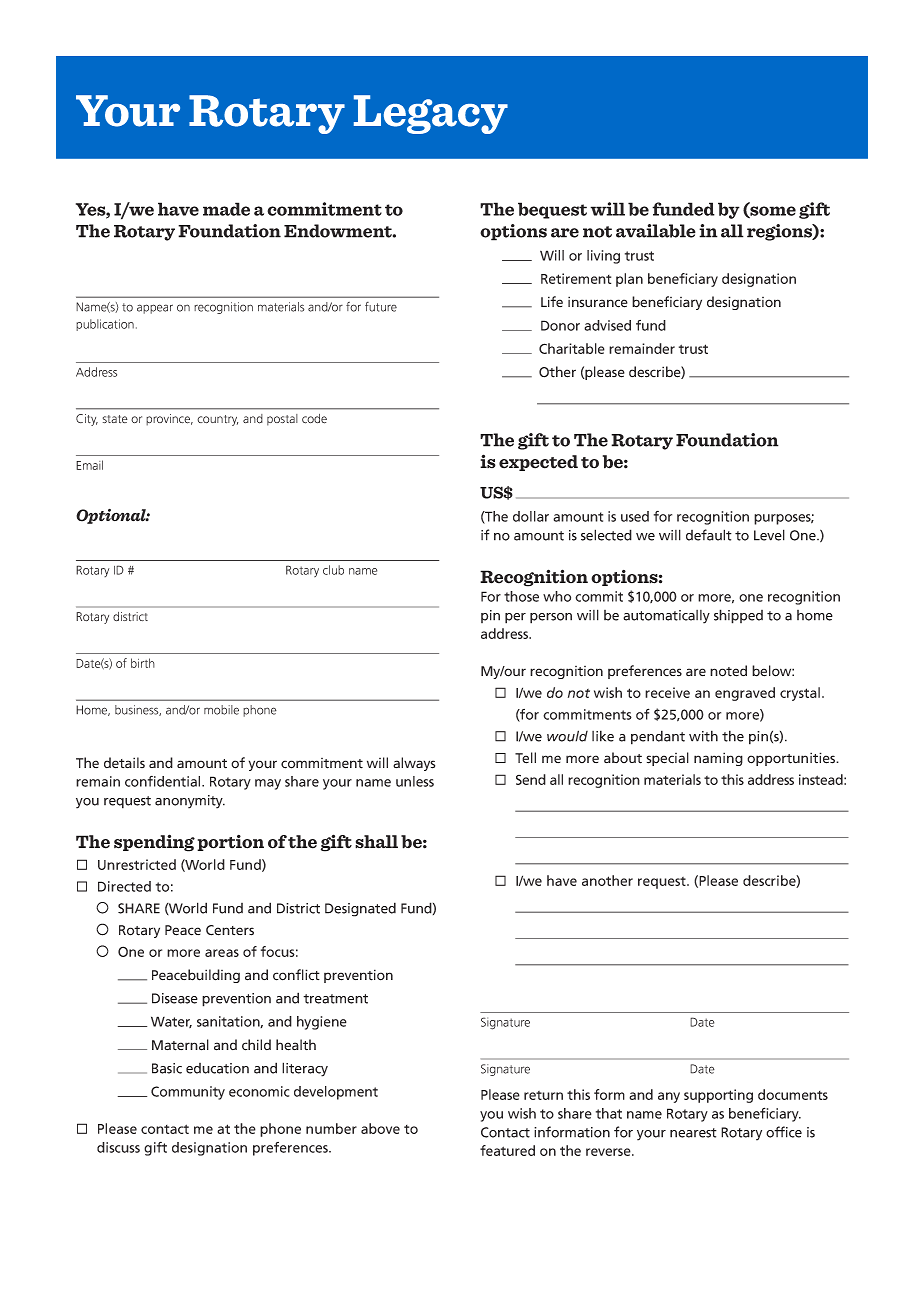  What do you see at coordinates (164, 781) in the image?
I see `confidential` at bounding box center [164, 781].
